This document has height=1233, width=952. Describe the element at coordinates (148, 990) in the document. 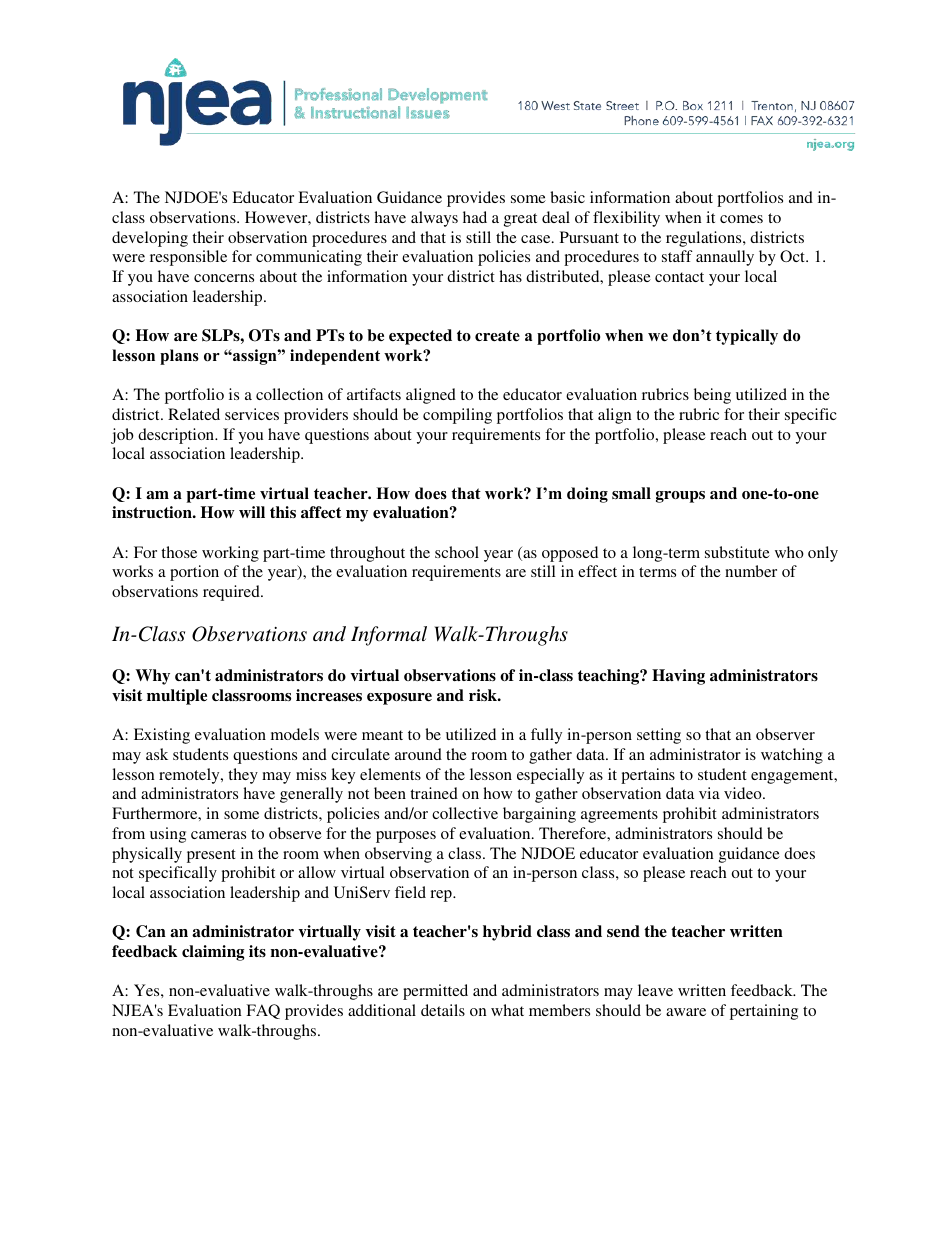

I see `Yes` at that location.
